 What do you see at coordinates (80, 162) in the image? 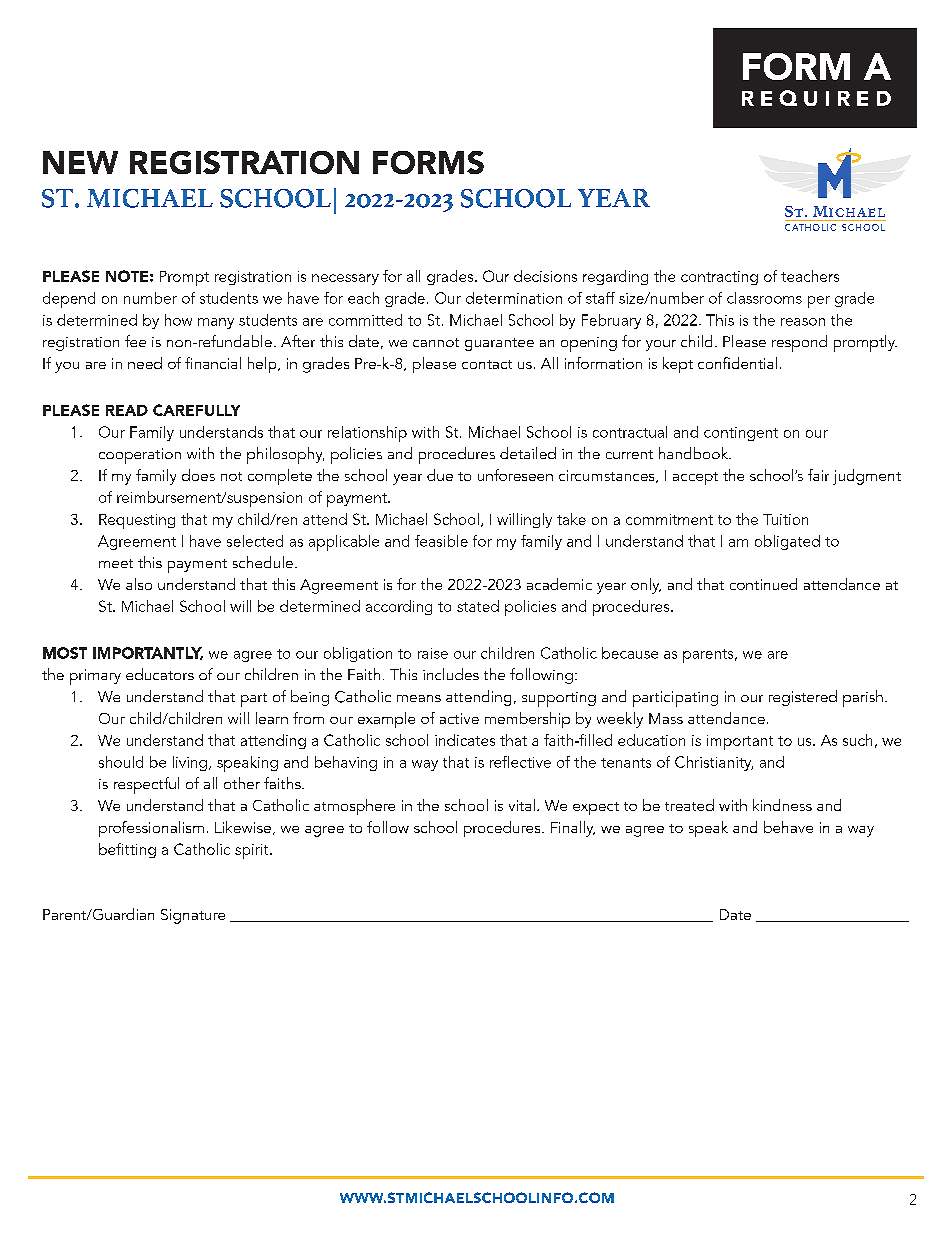
I see `NEW` at bounding box center [80, 162].
